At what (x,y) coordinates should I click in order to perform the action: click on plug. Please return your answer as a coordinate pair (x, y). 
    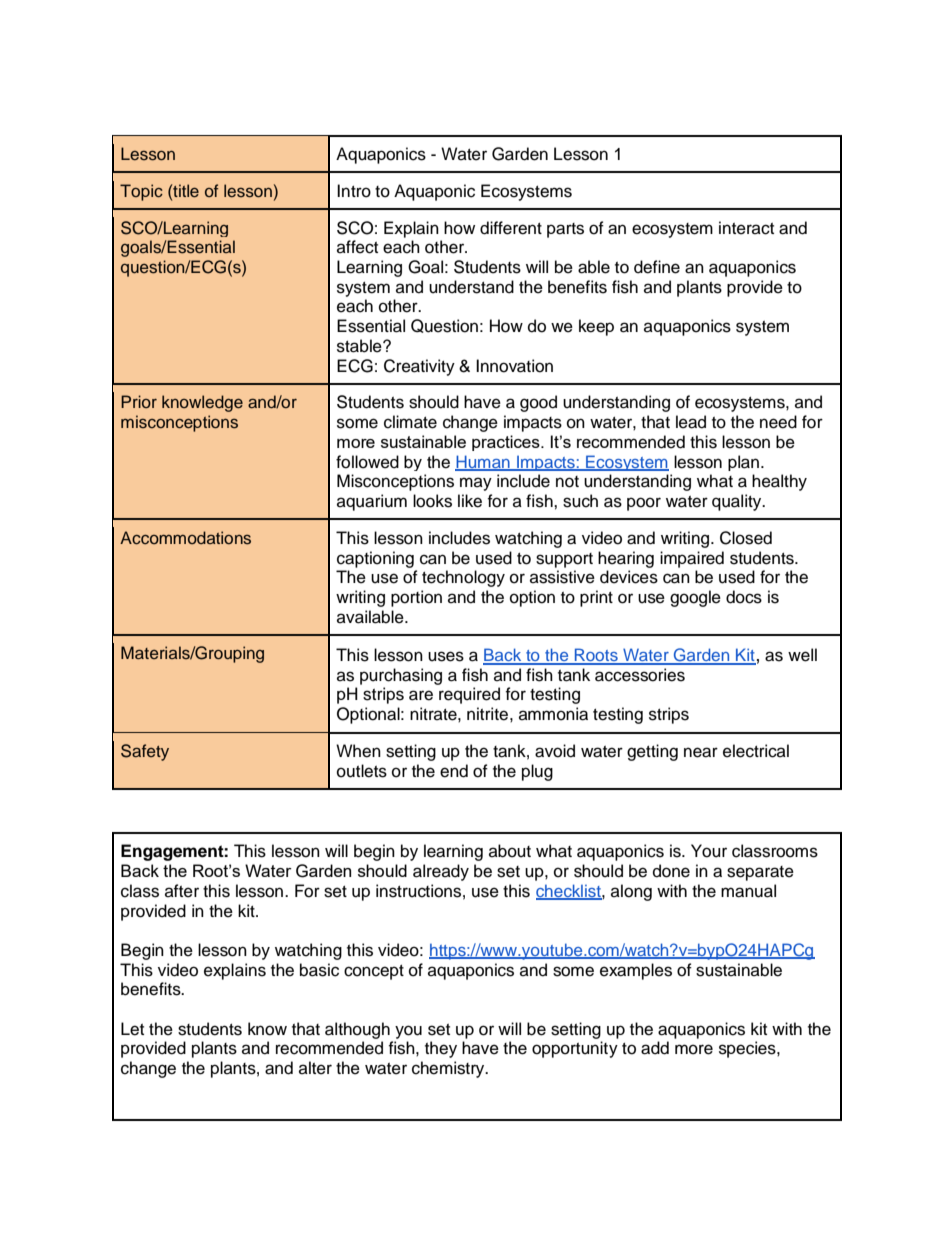
    Looking at the image, I should click on (537, 772).
